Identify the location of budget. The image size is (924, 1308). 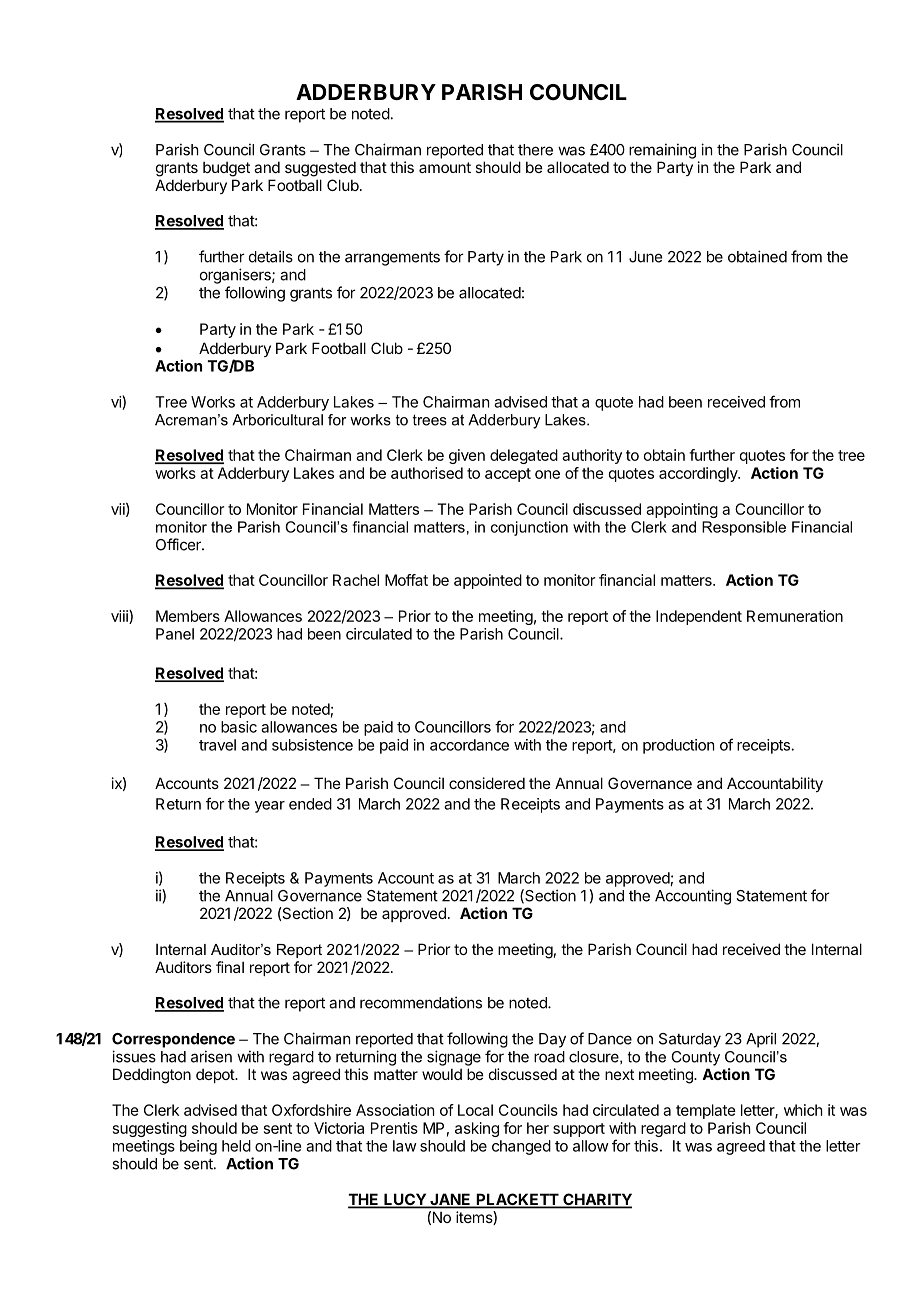
(226, 169).
